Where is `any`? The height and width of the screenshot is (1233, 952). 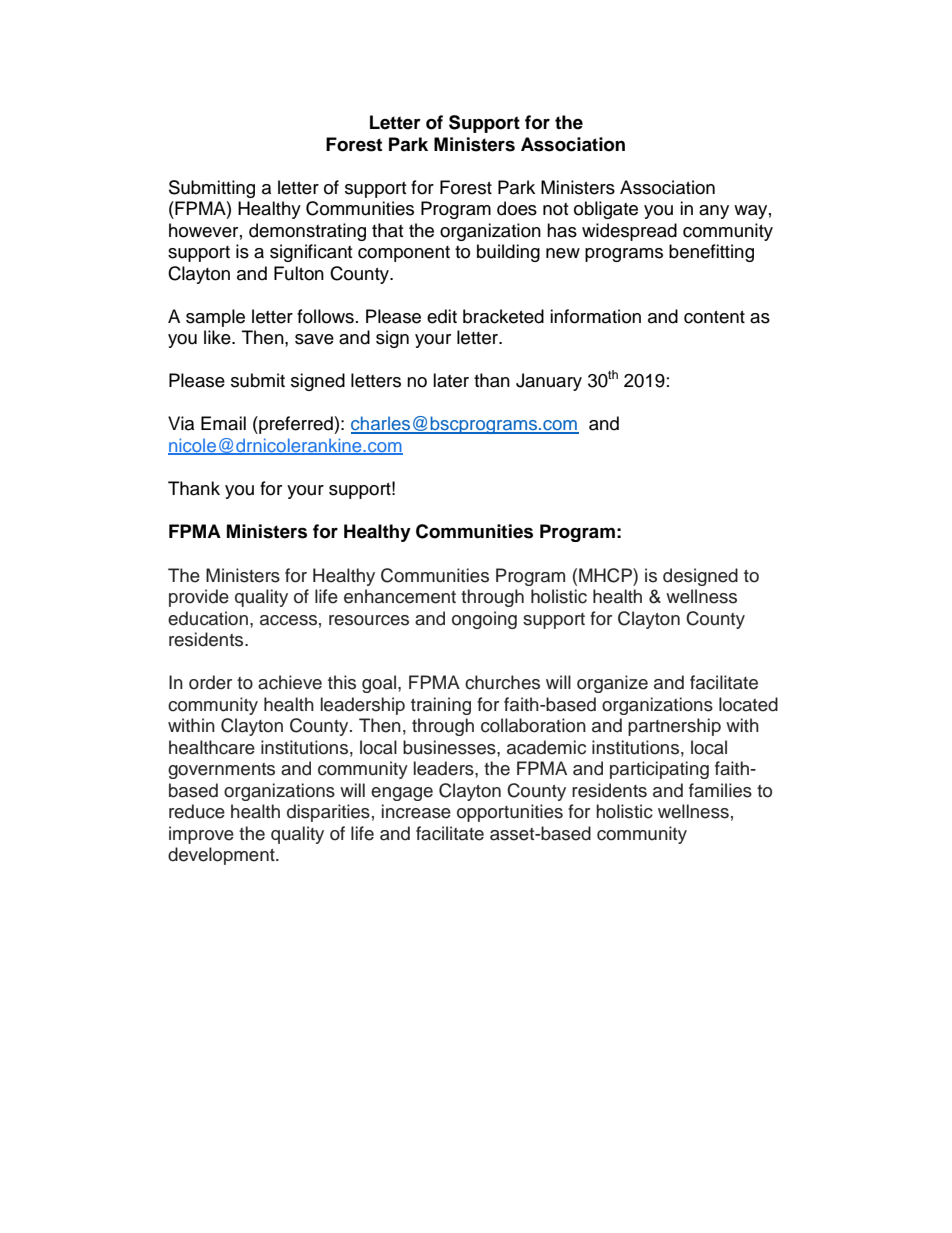
any is located at coordinates (714, 212).
